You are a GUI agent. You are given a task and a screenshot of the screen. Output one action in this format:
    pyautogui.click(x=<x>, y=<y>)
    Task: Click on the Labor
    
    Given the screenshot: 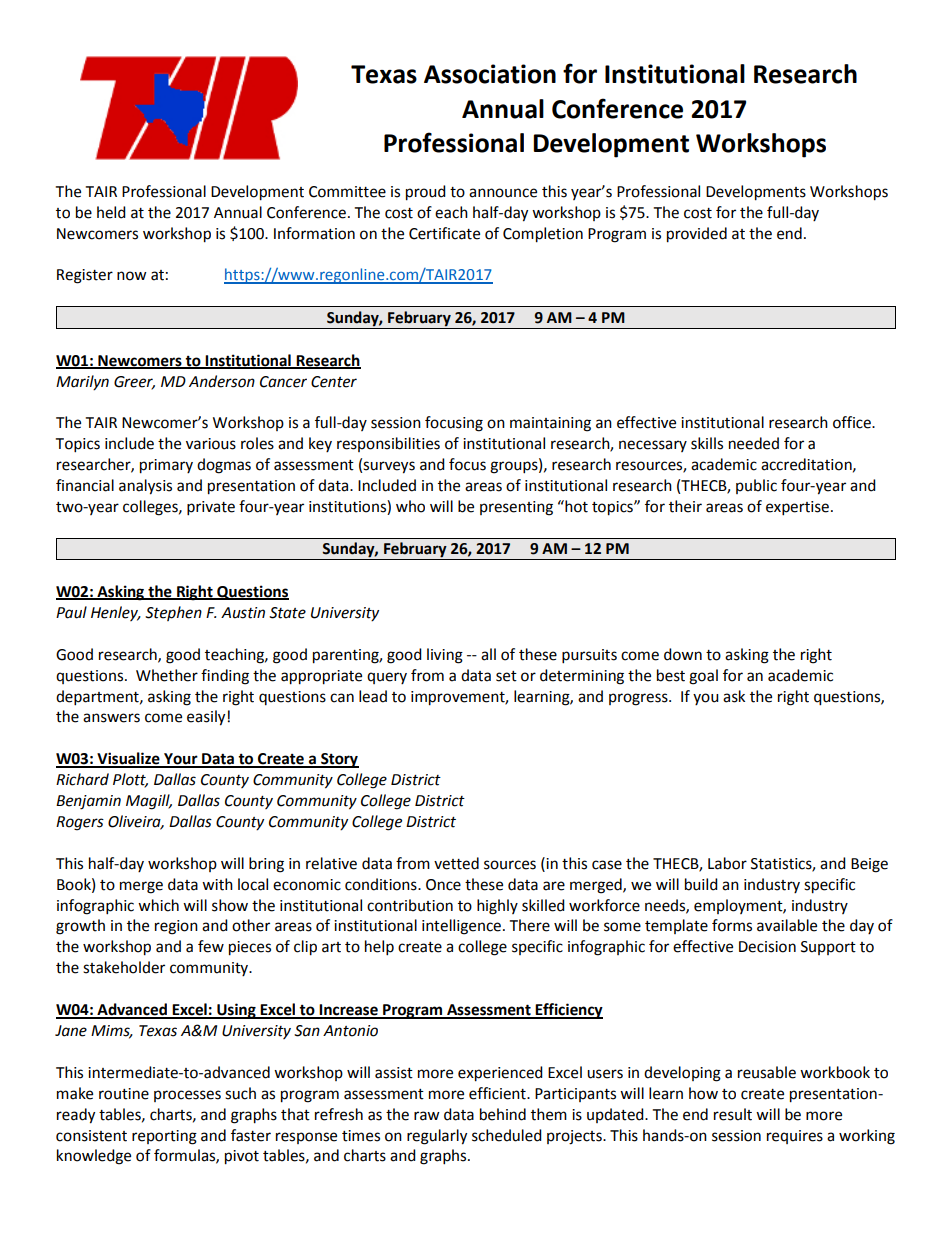 What is the action you would take?
    pyautogui.click(x=727, y=863)
